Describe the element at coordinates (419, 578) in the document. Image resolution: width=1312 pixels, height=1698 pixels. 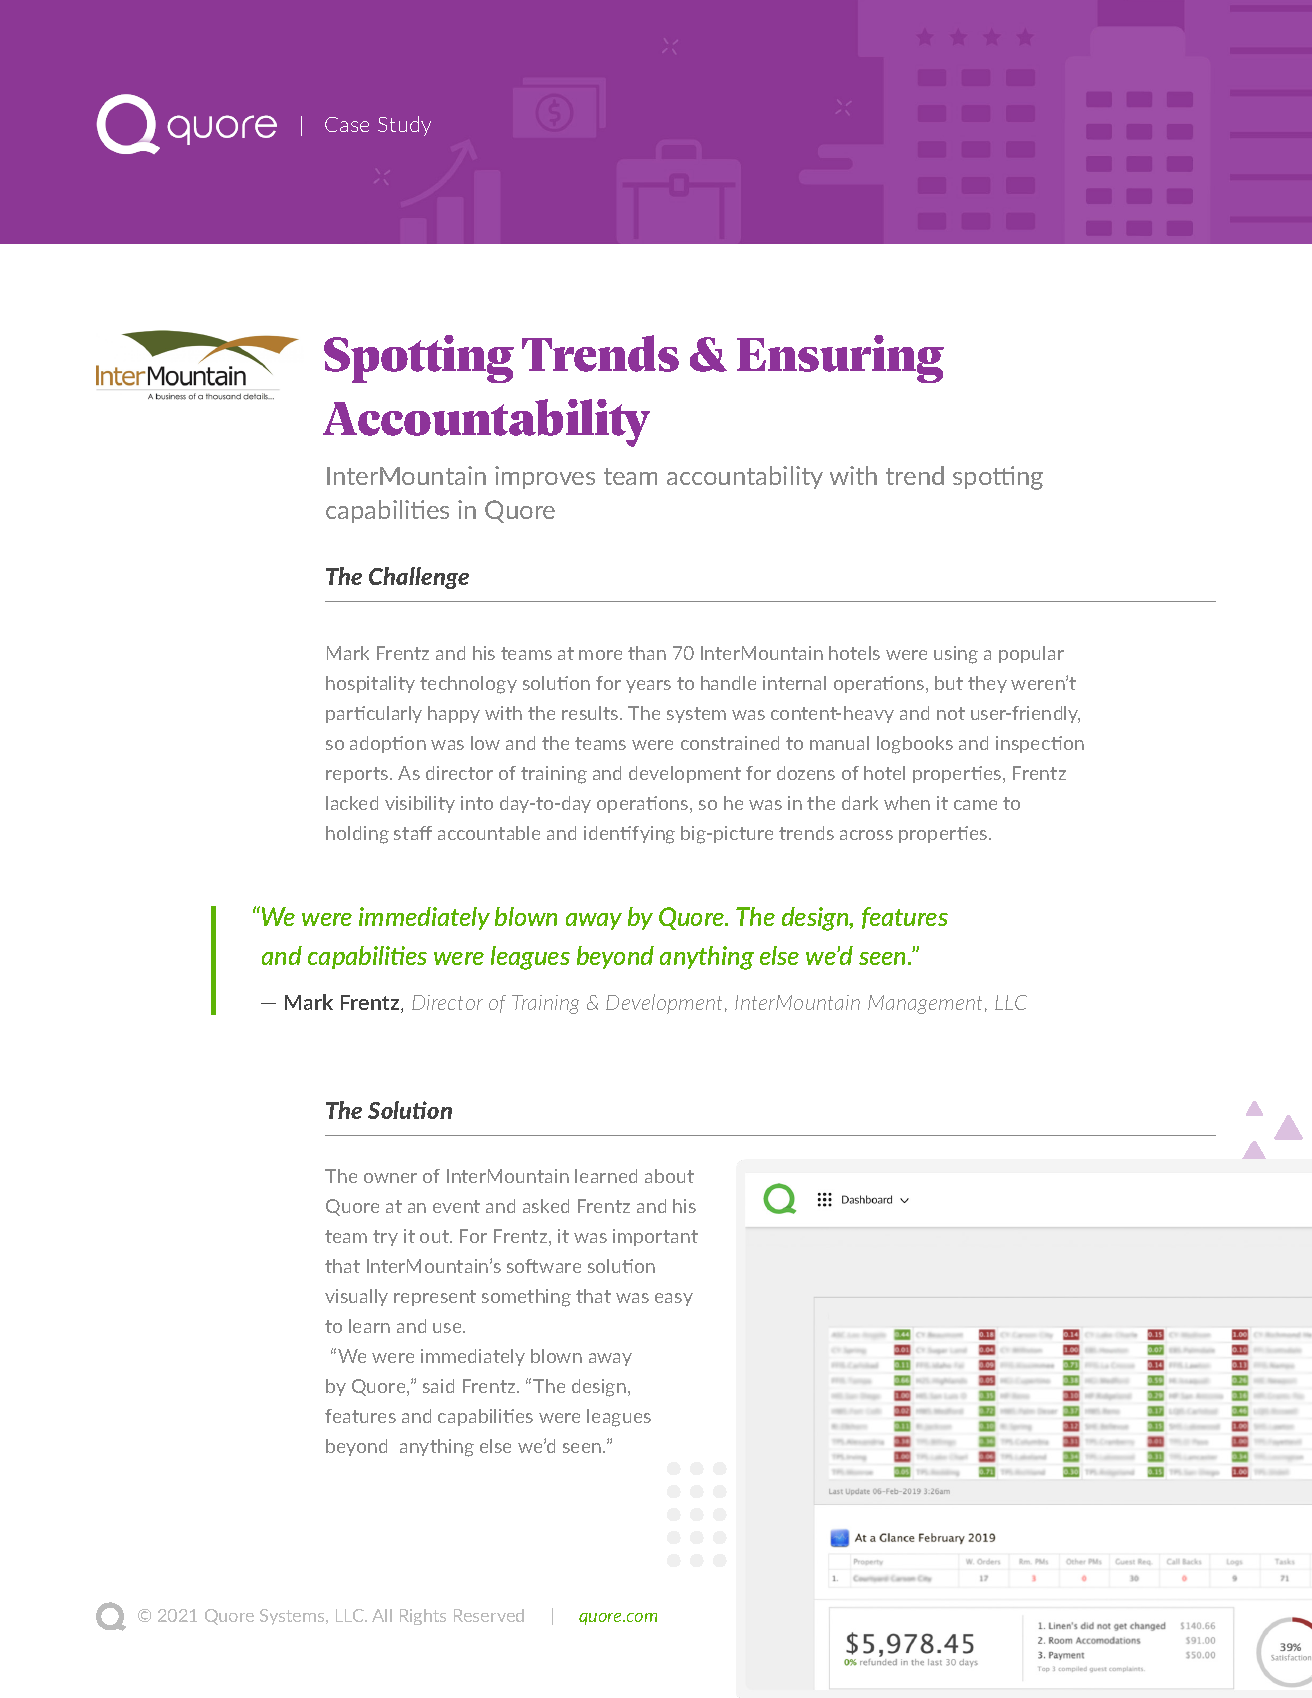
I see `Challenge` at that location.
